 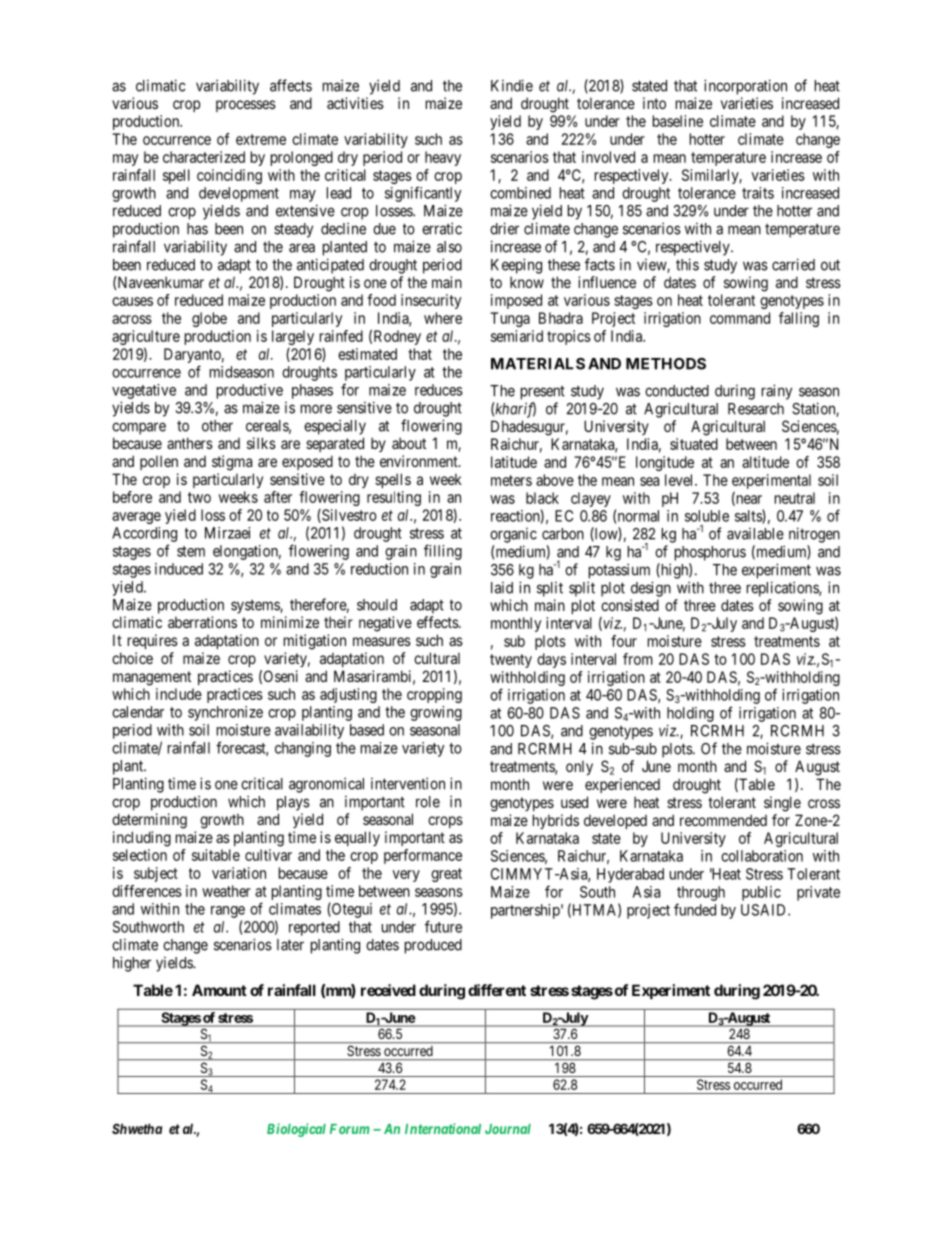 What do you see at coordinates (428, 802) in the screenshot?
I see `role` at bounding box center [428, 802].
